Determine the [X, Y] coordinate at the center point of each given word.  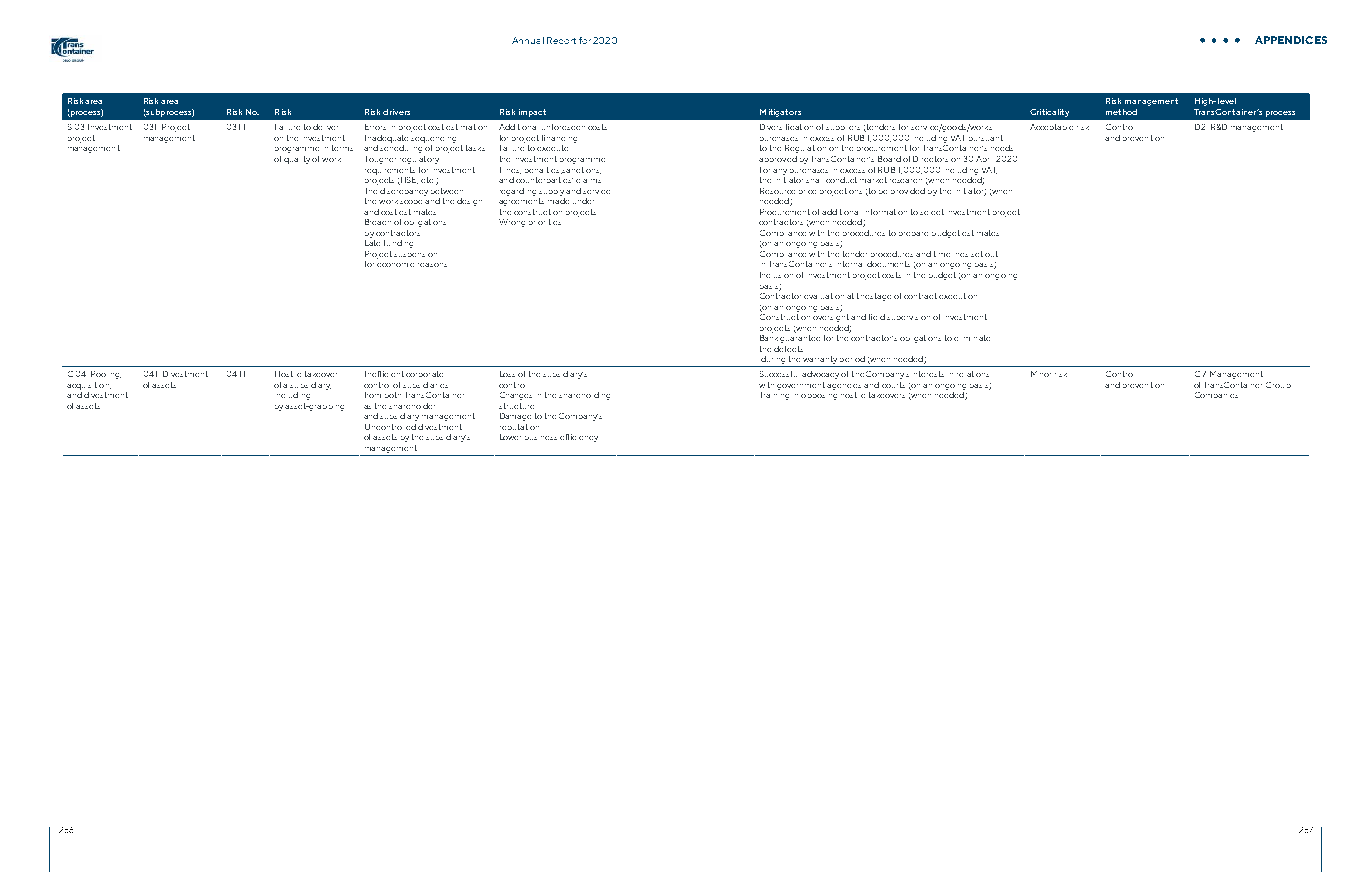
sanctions [581, 170]
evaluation [824, 296]
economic [395, 265]
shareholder [412, 406]
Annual [528, 40]
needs [1002, 148]
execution [958, 296]
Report [561, 40]
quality [297, 160]
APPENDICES [1291, 40]
